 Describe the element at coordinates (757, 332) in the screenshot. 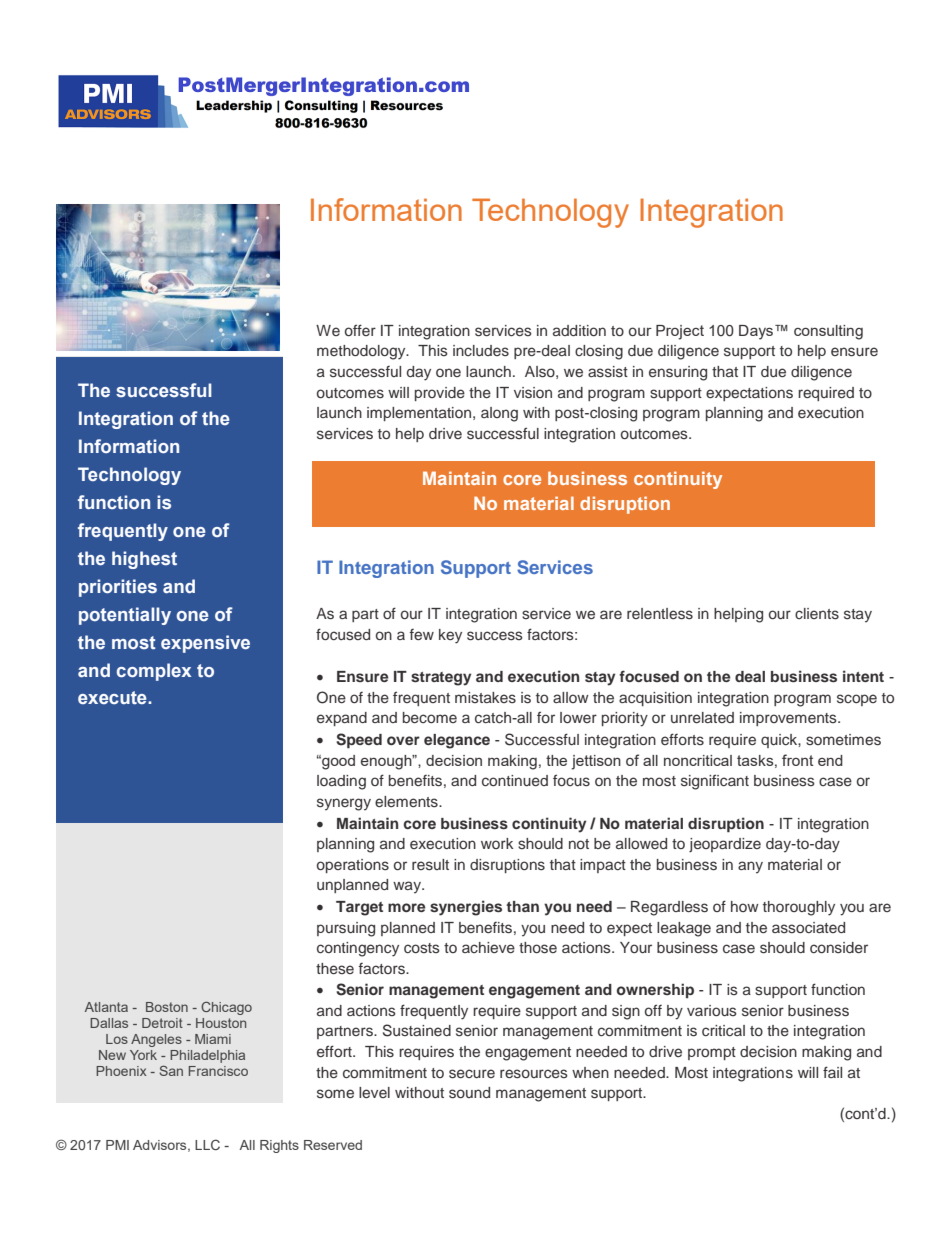

I see `Days` at that location.
